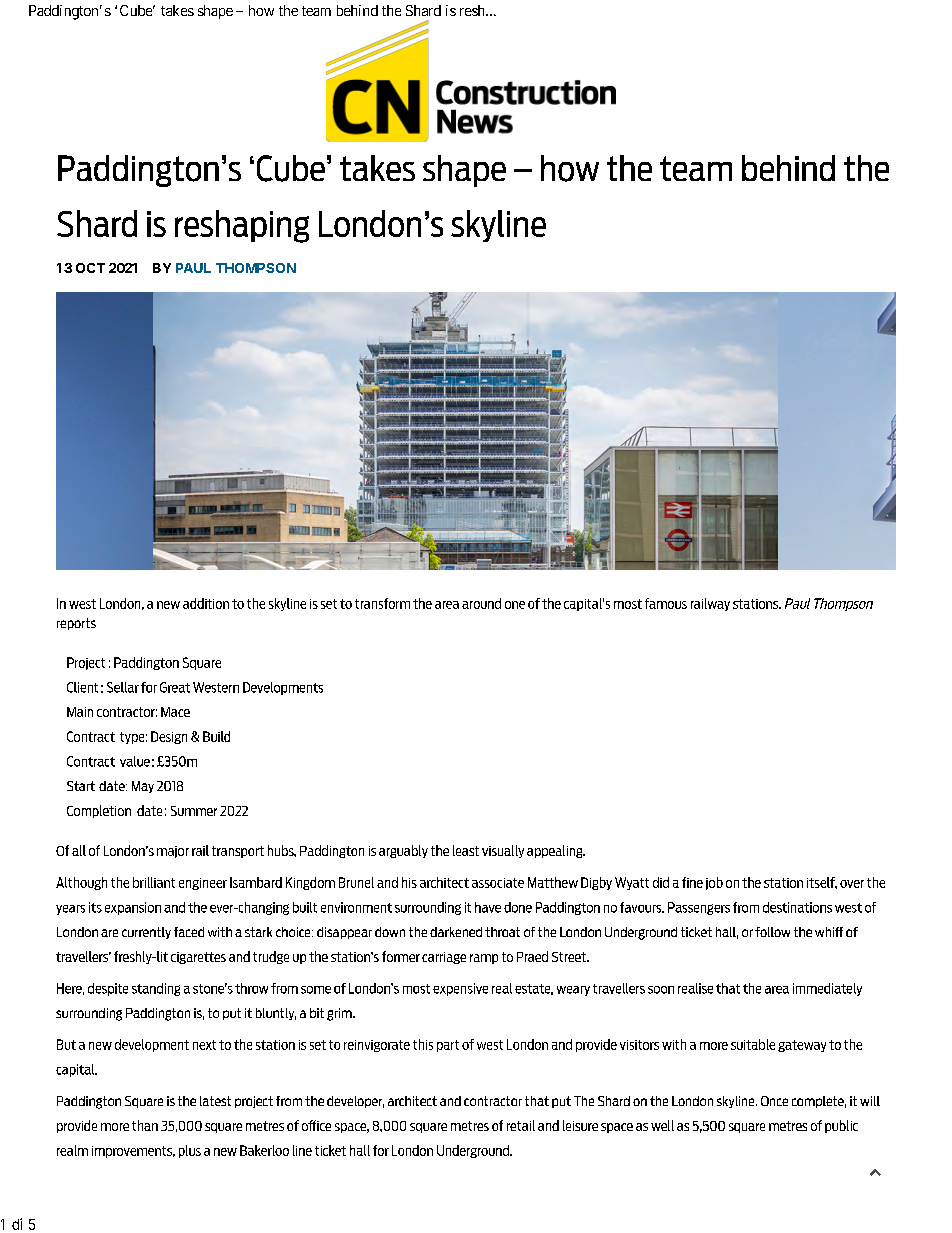  I want to click on addition, so click(206, 603).
